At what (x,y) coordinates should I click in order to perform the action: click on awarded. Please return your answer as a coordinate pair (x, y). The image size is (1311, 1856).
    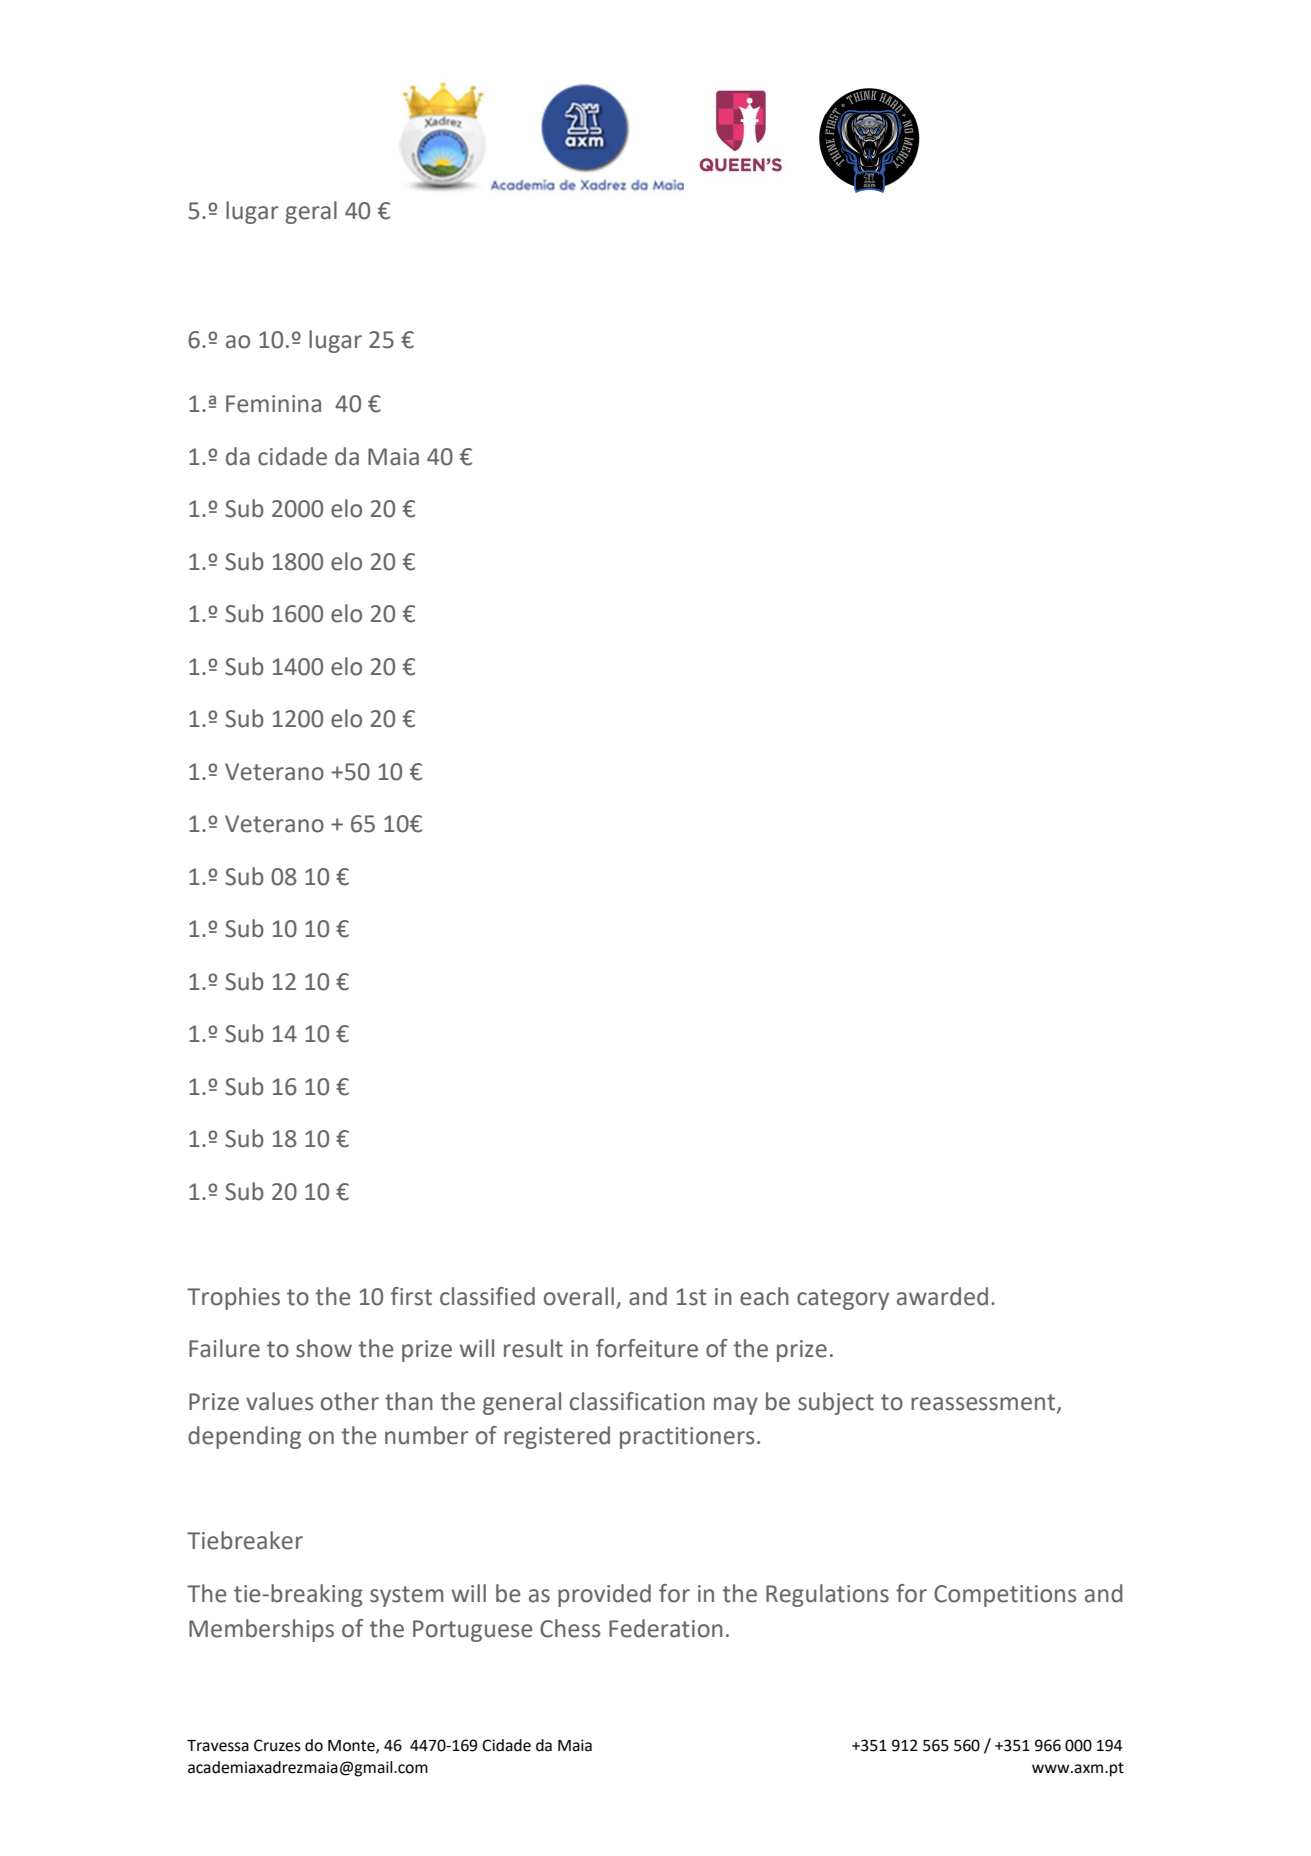
    Looking at the image, I should click on (942, 1296).
